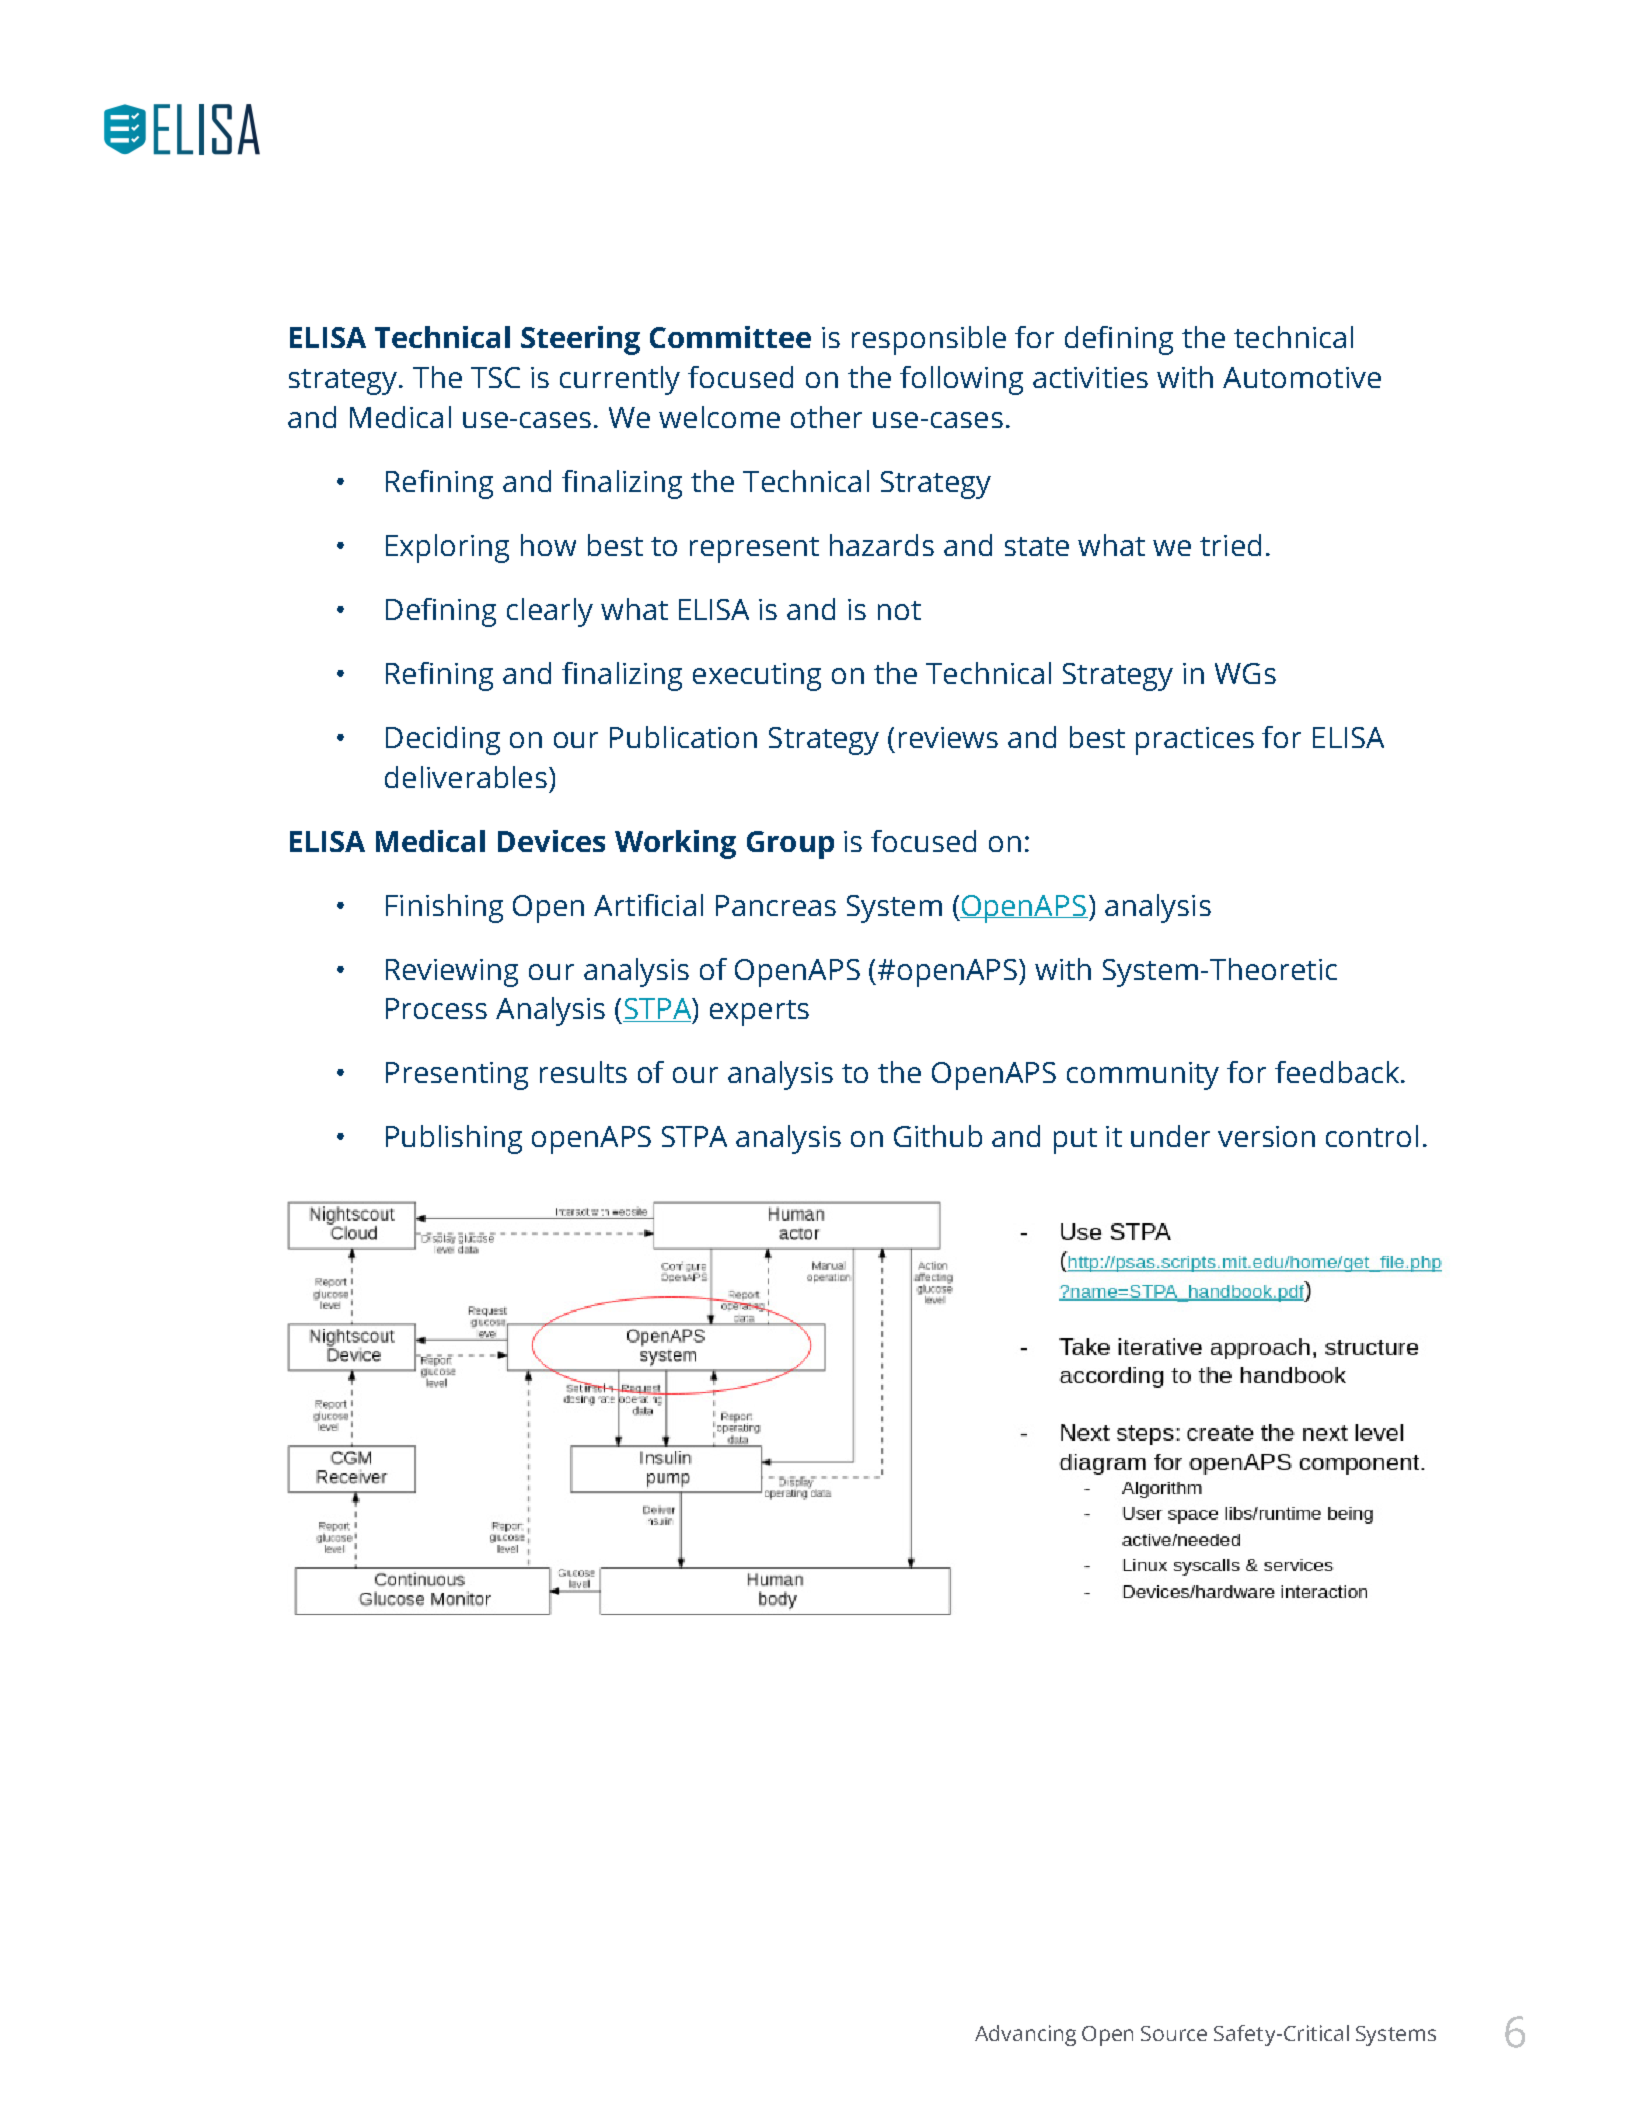 The image size is (1629, 2109). Describe the element at coordinates (961, 380) in the screenshot. I see `following` at that location.
